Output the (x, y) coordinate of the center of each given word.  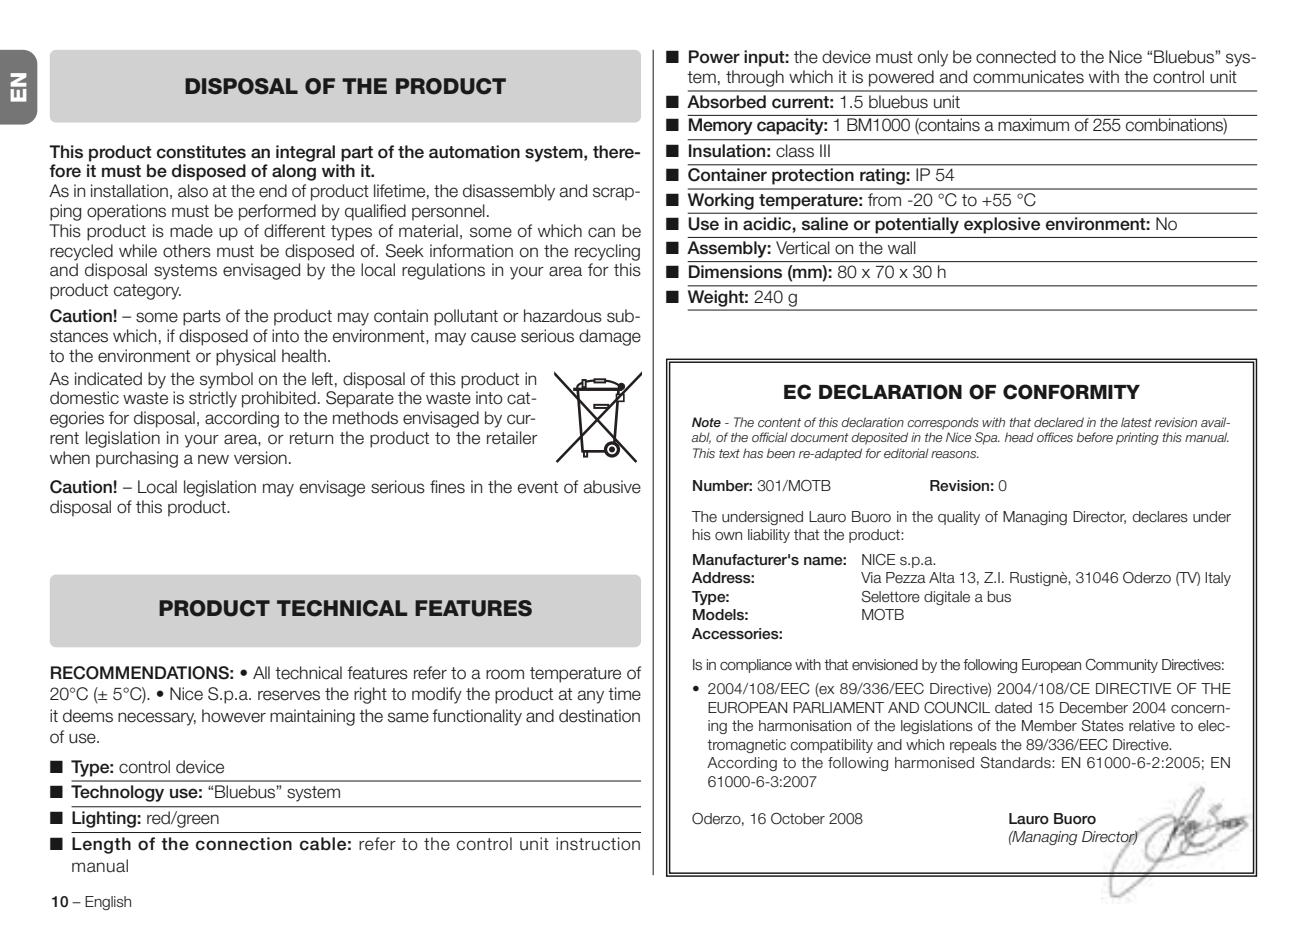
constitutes (201, 152)
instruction (598, 844)
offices (1055, 437)
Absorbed (726, 102)
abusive (612, 487)
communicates (1028, 77)
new (213, 459)
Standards (1017, 763)
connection (244, 844)
